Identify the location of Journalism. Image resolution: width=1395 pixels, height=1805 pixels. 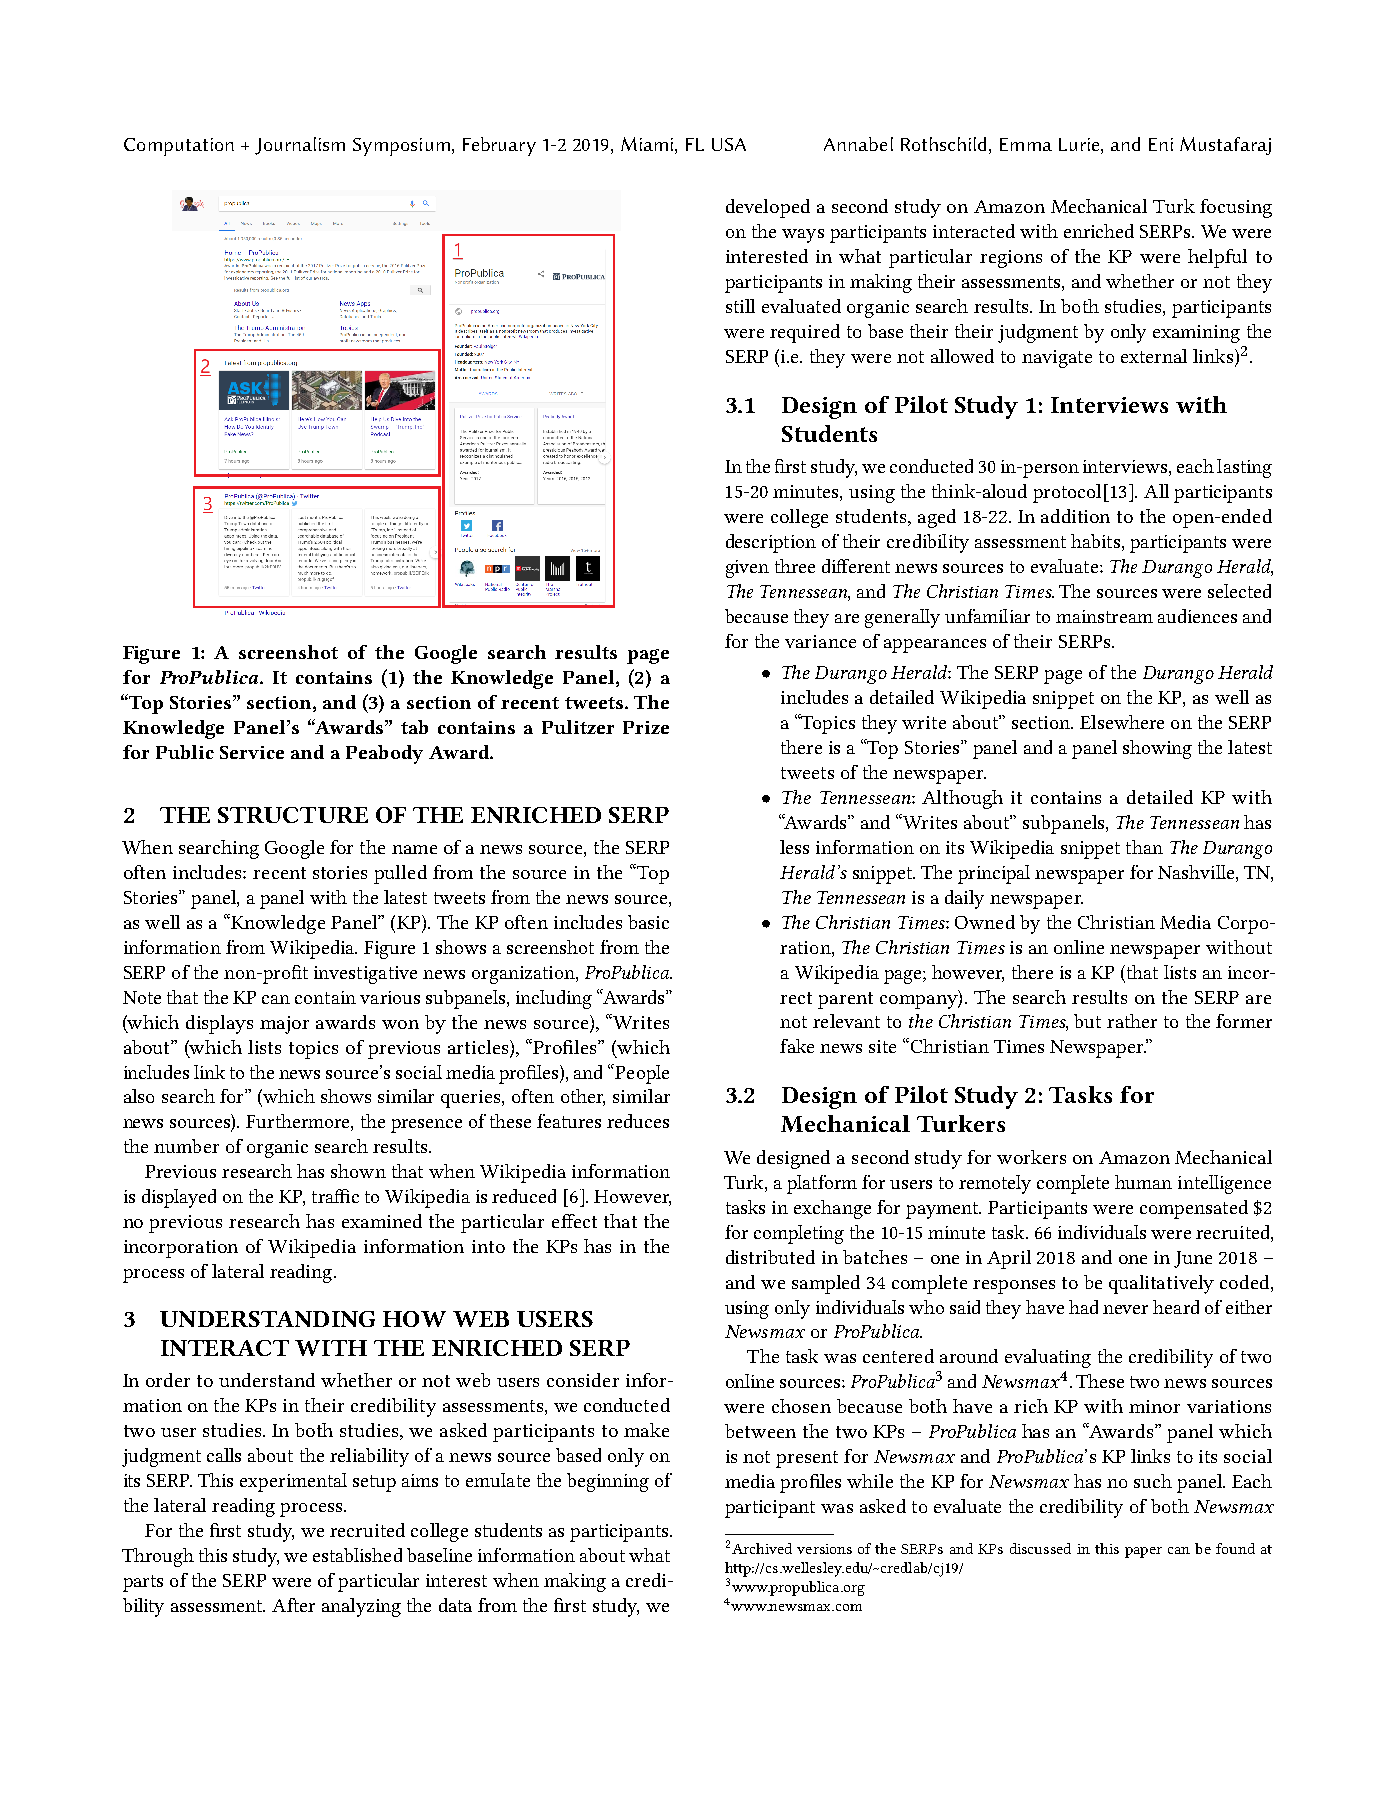
(300, 146).
